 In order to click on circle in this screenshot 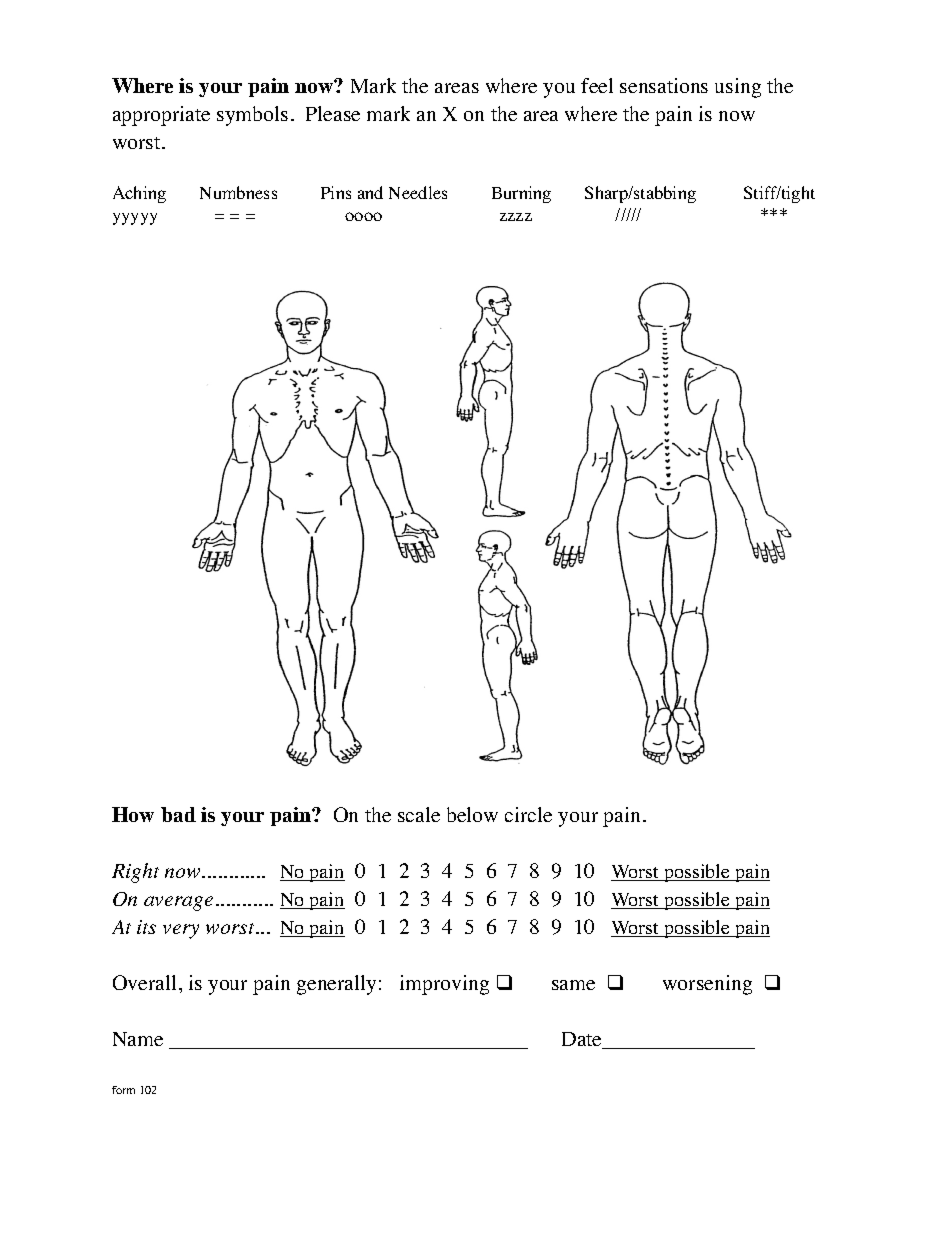, I will do `click(528, 814)`.
